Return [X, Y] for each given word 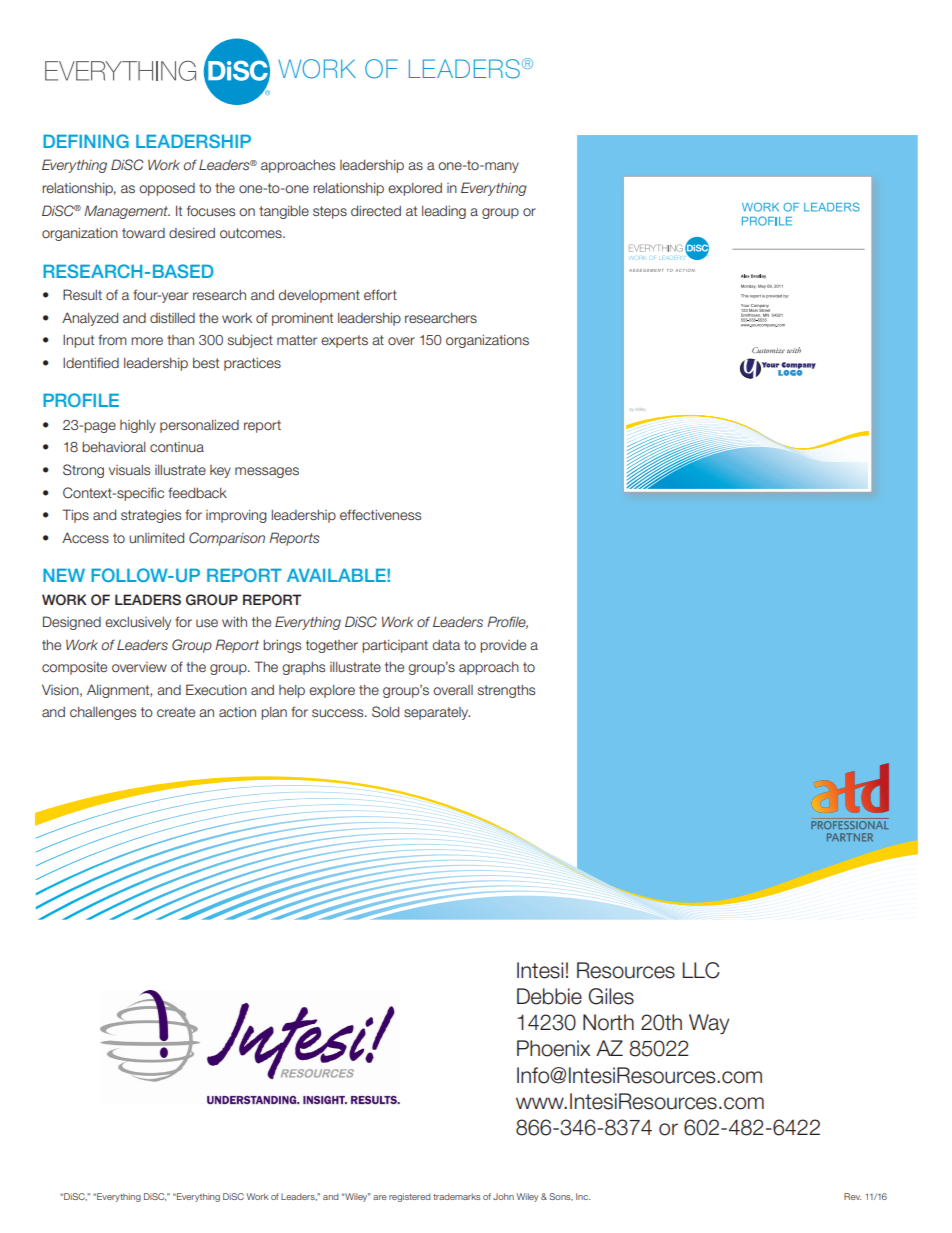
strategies [151, 516]
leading [444, 212]
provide [503, 646]
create [176, 712]
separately [437, 713]
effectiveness [380, 514]
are [380, 1197]
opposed [167, 189]
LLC [701, 970]
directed [376, 210]
